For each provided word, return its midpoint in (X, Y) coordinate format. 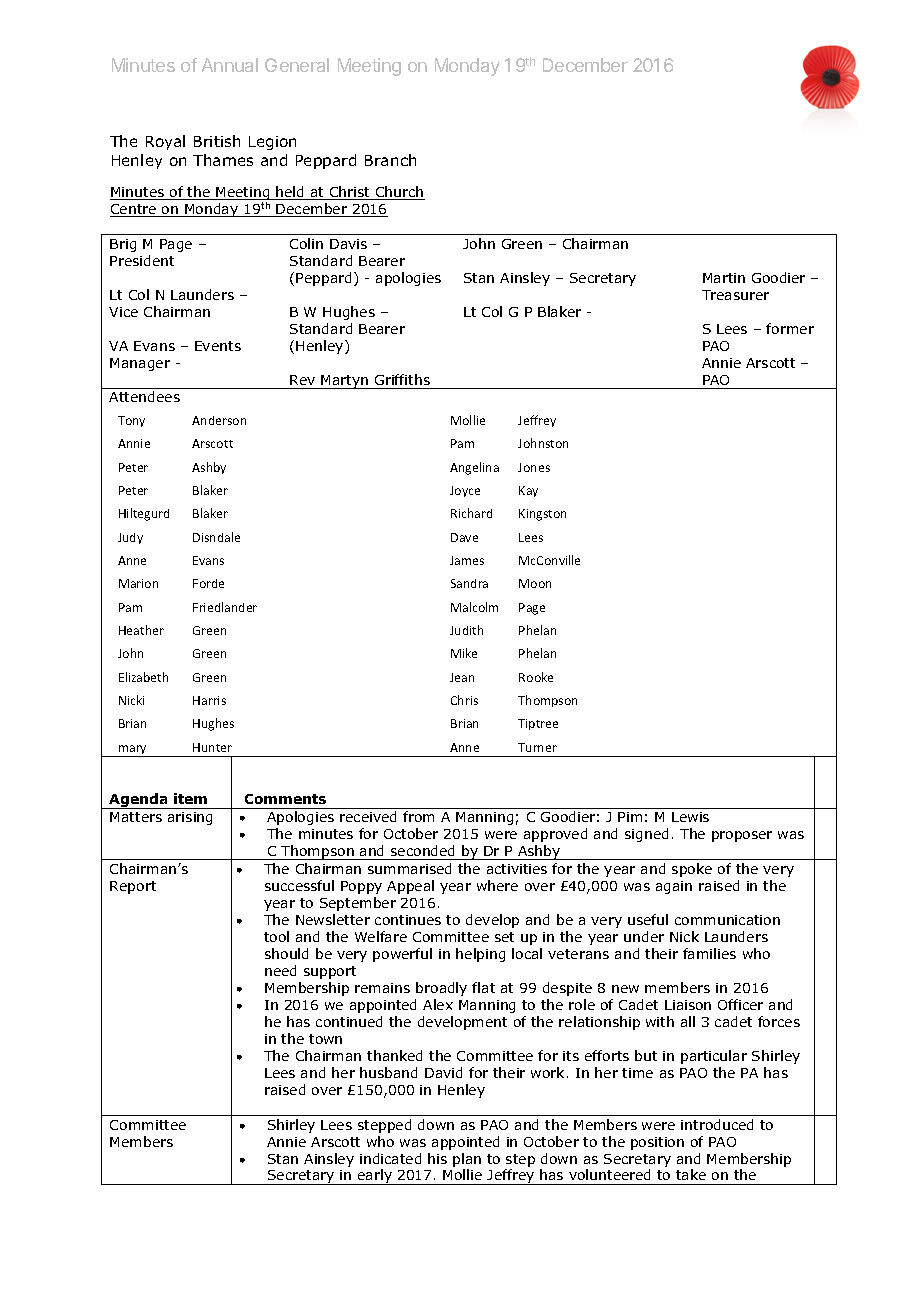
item (190, 798)
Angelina (474, 468)
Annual (230, 65)
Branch (390, 160)
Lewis (690, 817)
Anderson (219, 420)
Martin (724, 278)
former (790, 328)
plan (467, 1160)
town (325, 1039)
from (418, 816)
